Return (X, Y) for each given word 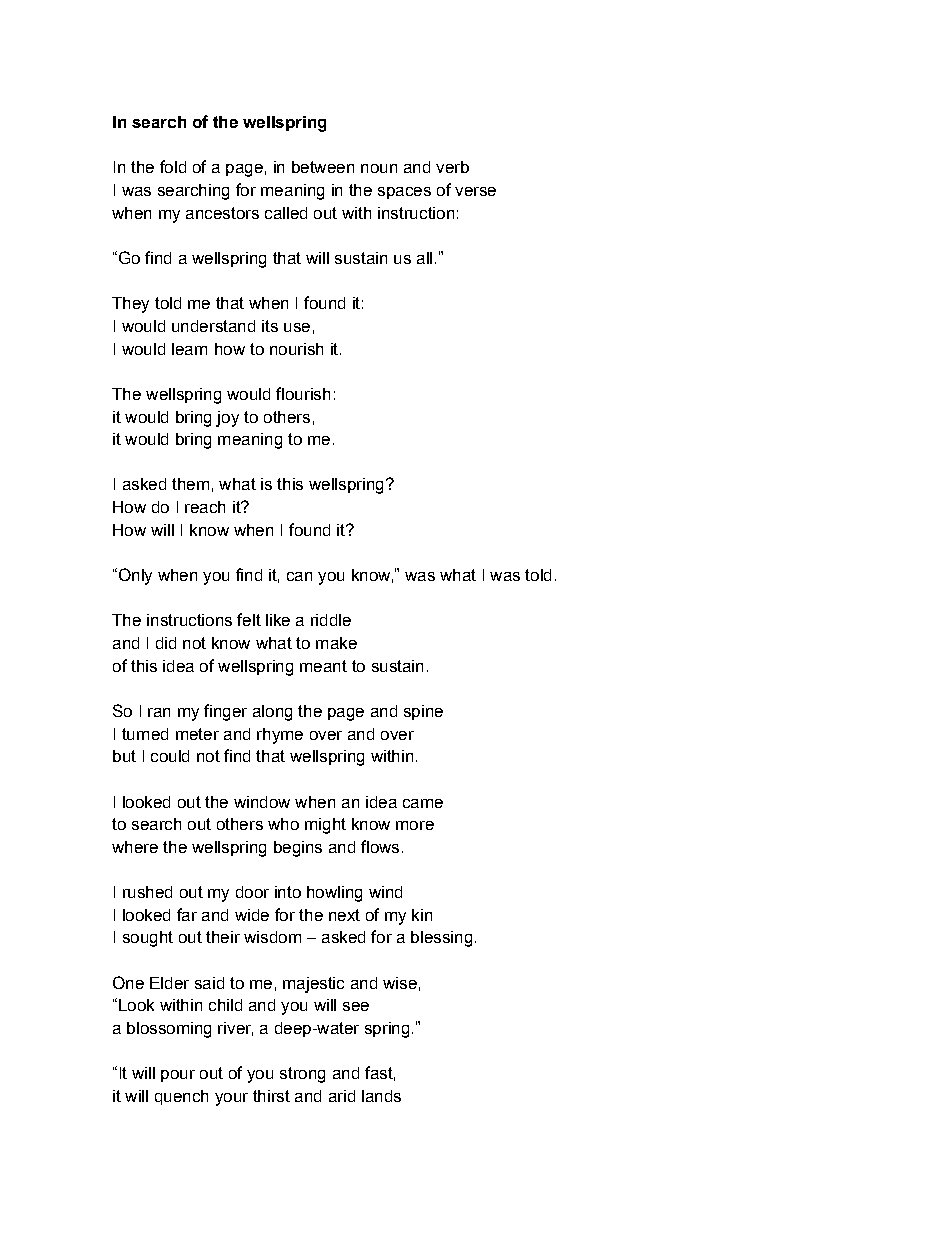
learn (189, 349)
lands (381, 1096)
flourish (303, 393)
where (135, 847)
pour (178, 1076)
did (166, 643)
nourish (296, 349)
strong (302, 1075)
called (286, 213)
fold (173, 166)
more (415, 825)
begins (298, 849)
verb (452, 167)
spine (423, 712)
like (278, 620)
